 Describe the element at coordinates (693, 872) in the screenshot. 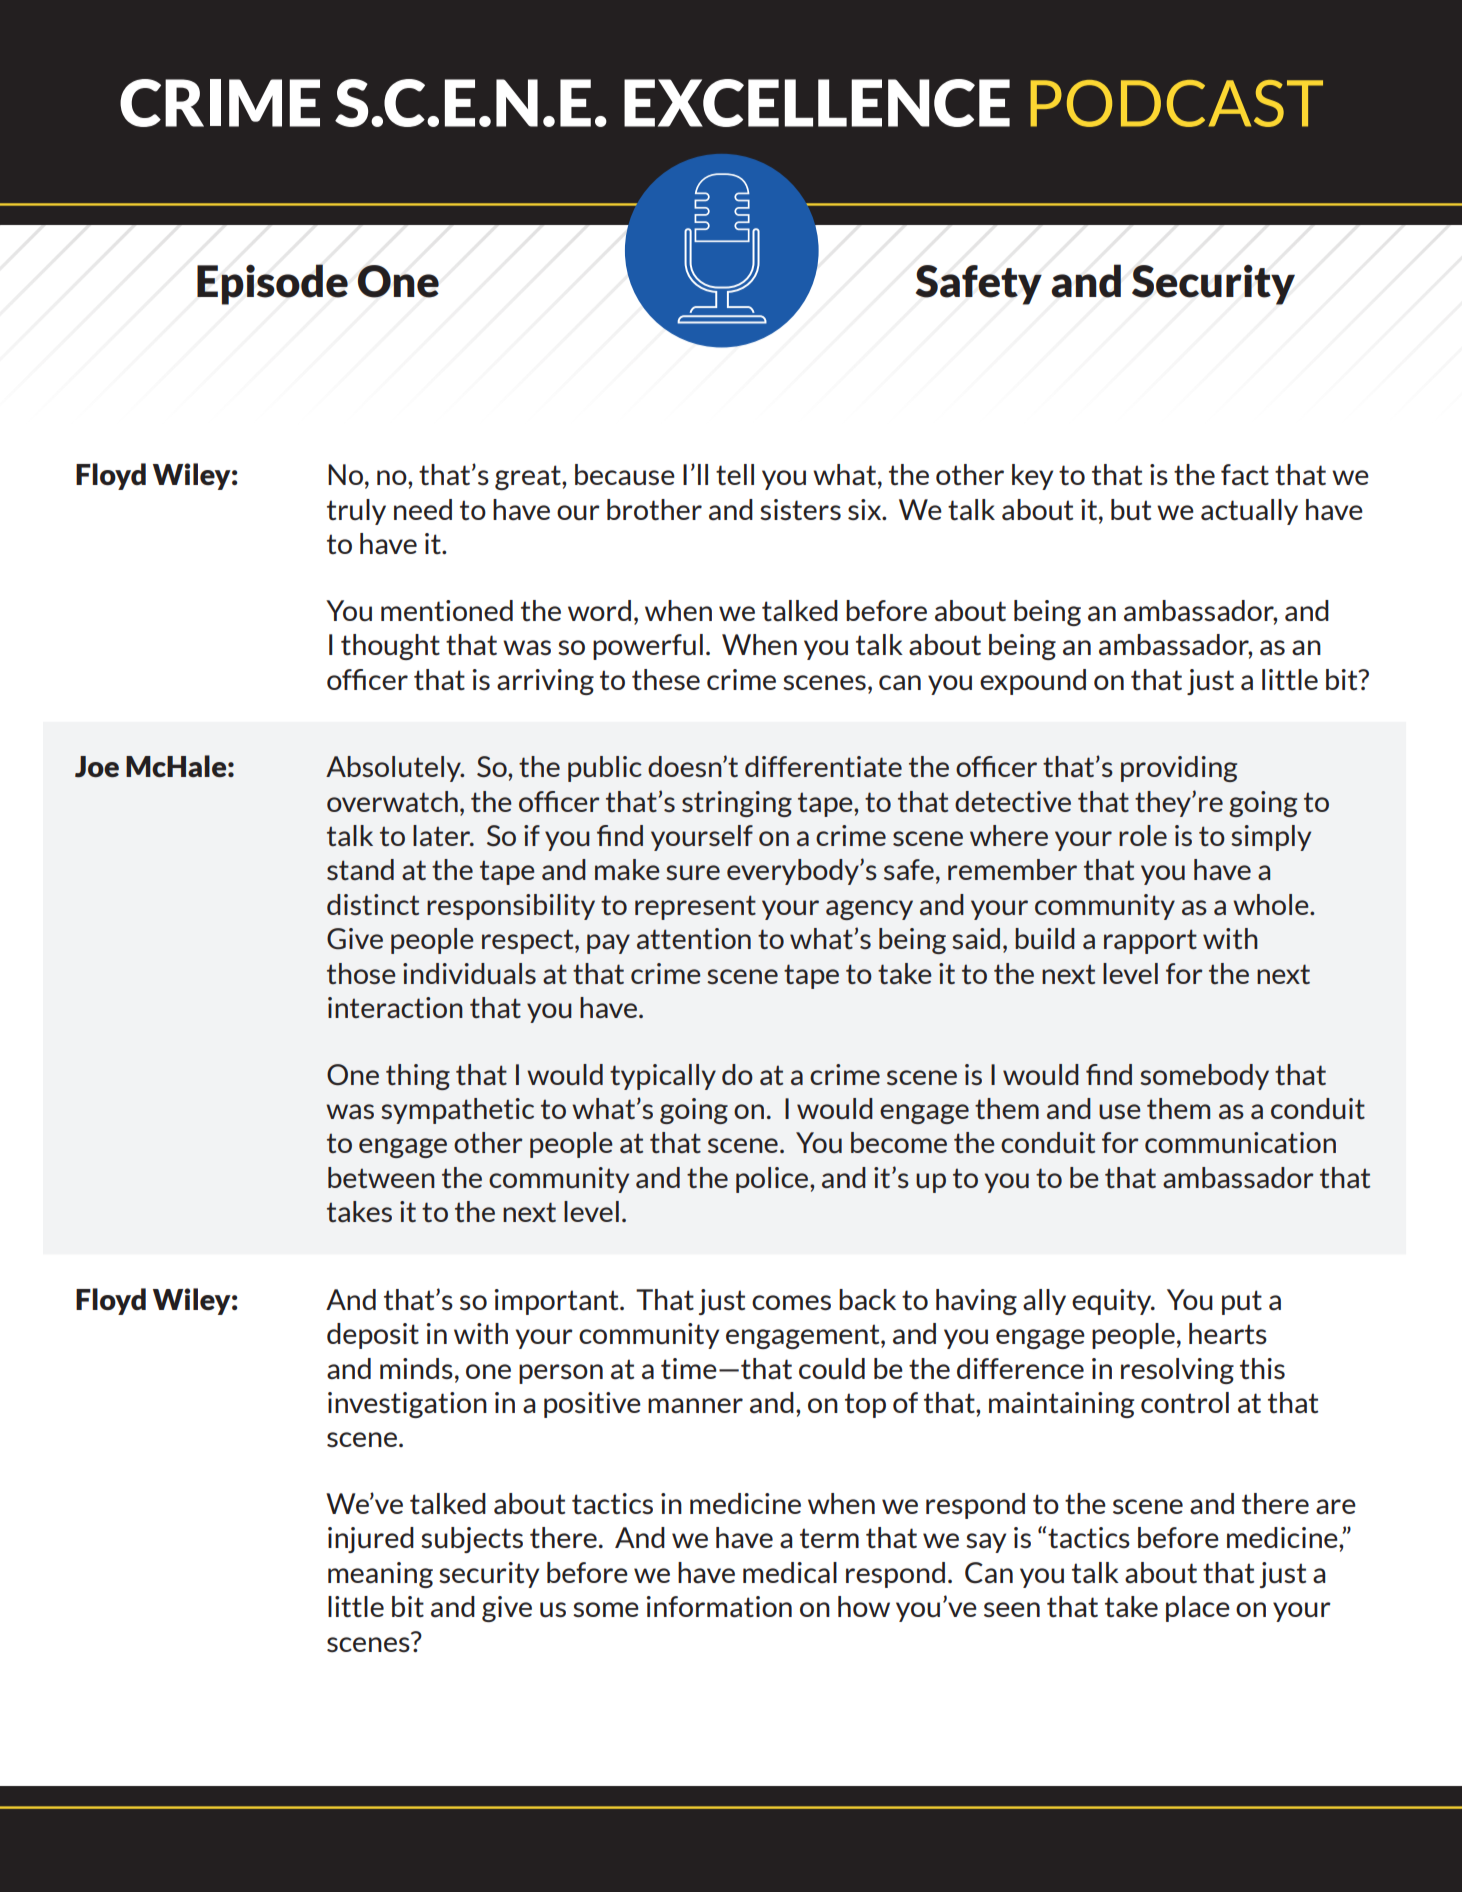

I see `sure` at that location.
